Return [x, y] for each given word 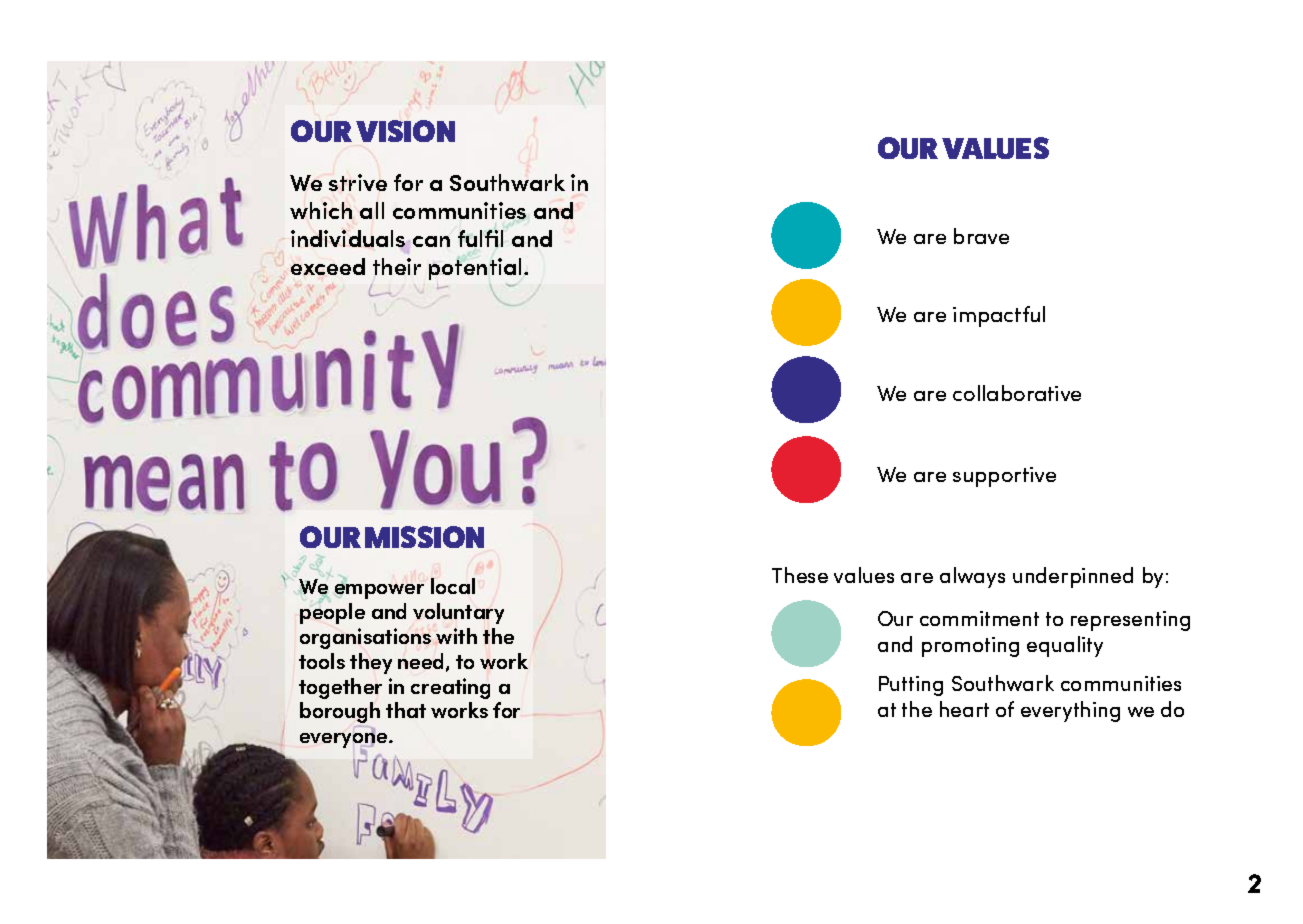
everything [1070, 711]
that [406, 710]
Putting [911, 686]
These [800, 575]
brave [981, 236]
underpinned [1073, 577]
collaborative [1017, 393]
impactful [999, 316]
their [397, 266]
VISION [405, 131]
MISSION [424, 537]
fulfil [480, 238]
